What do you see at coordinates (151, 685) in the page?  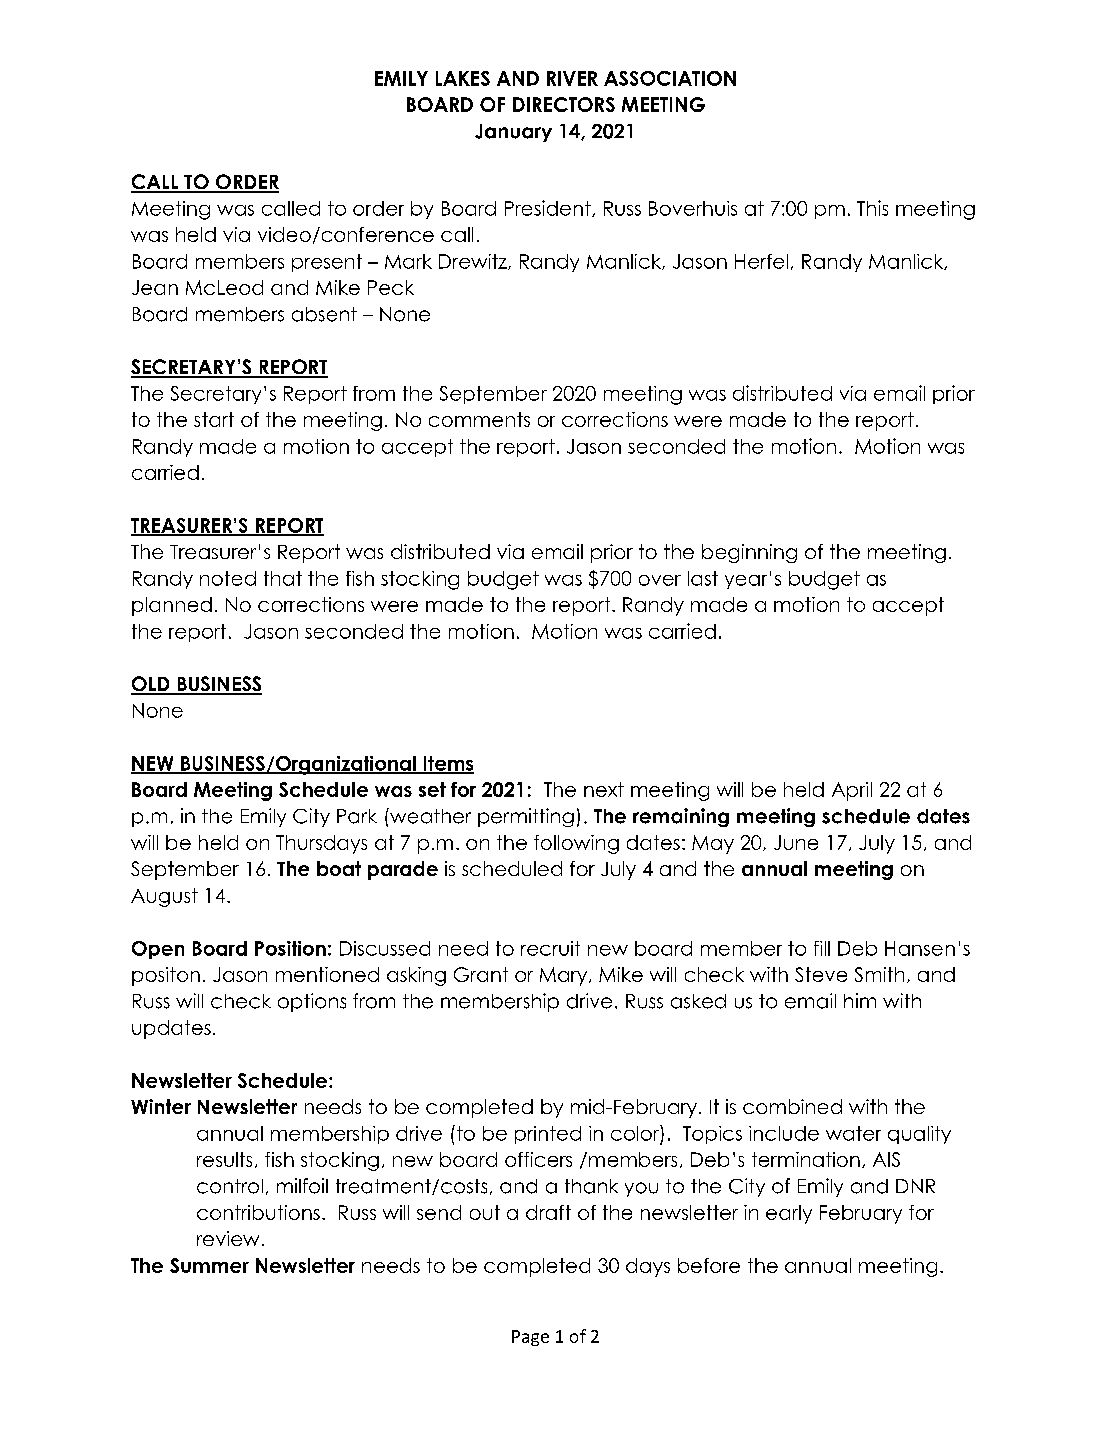 I see `OLD` at bounding box center [151, 685].
